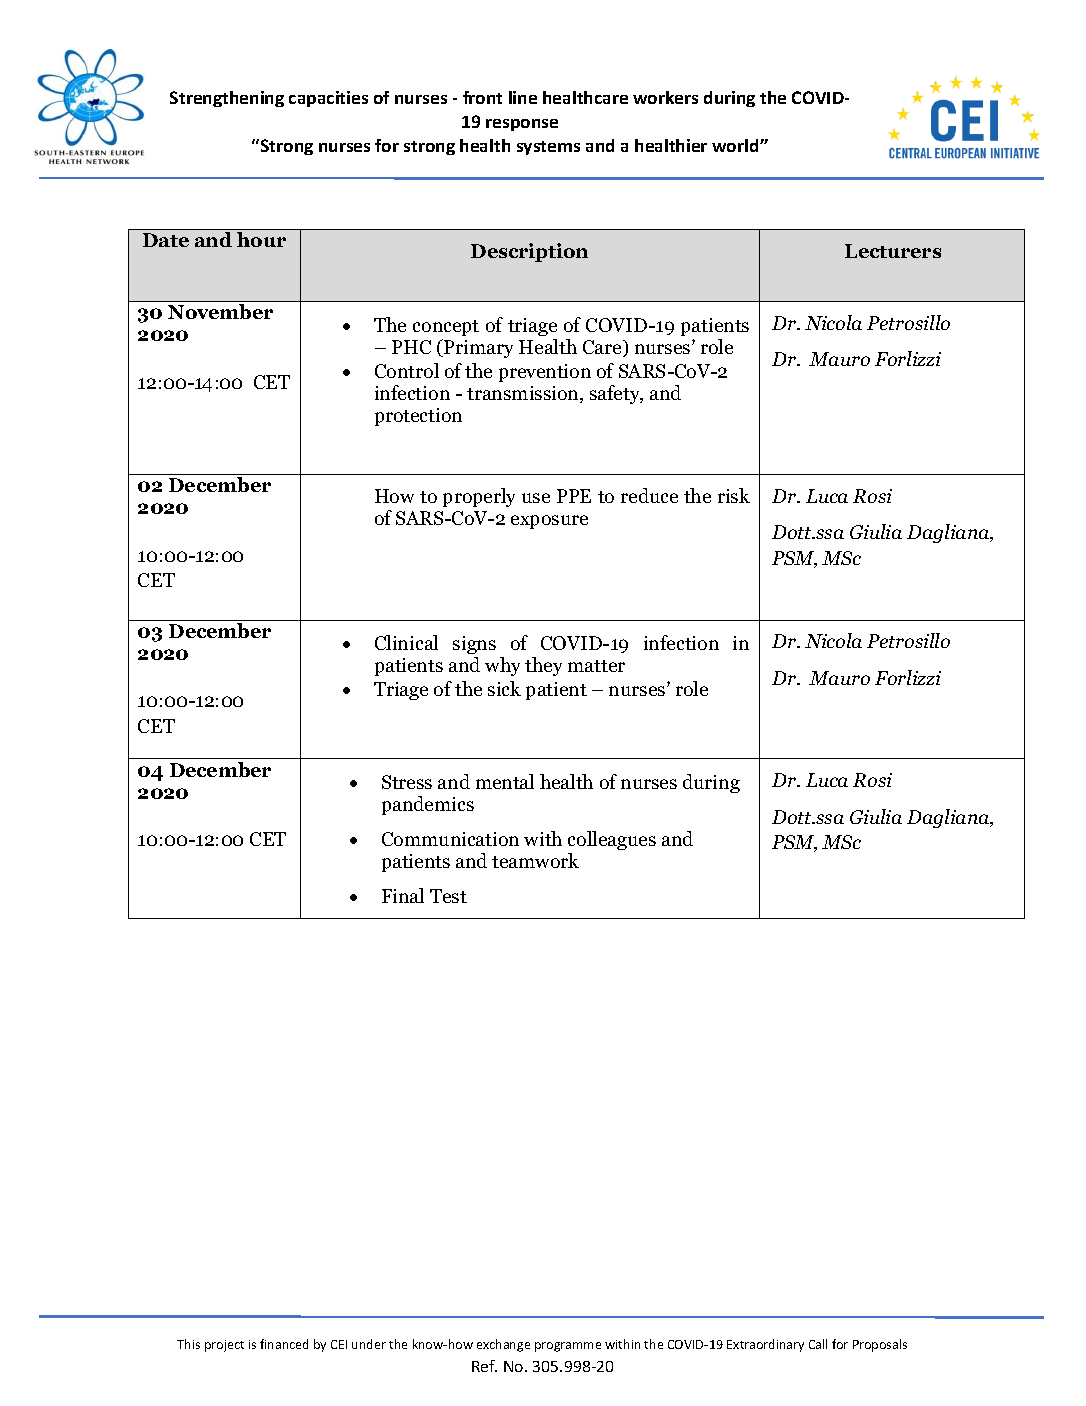 Image resolution: width=1086 pixels, height=1406 pixels. Describe the element at coordinates (504, 688) in the screenshot. I see `sick` at that location.
